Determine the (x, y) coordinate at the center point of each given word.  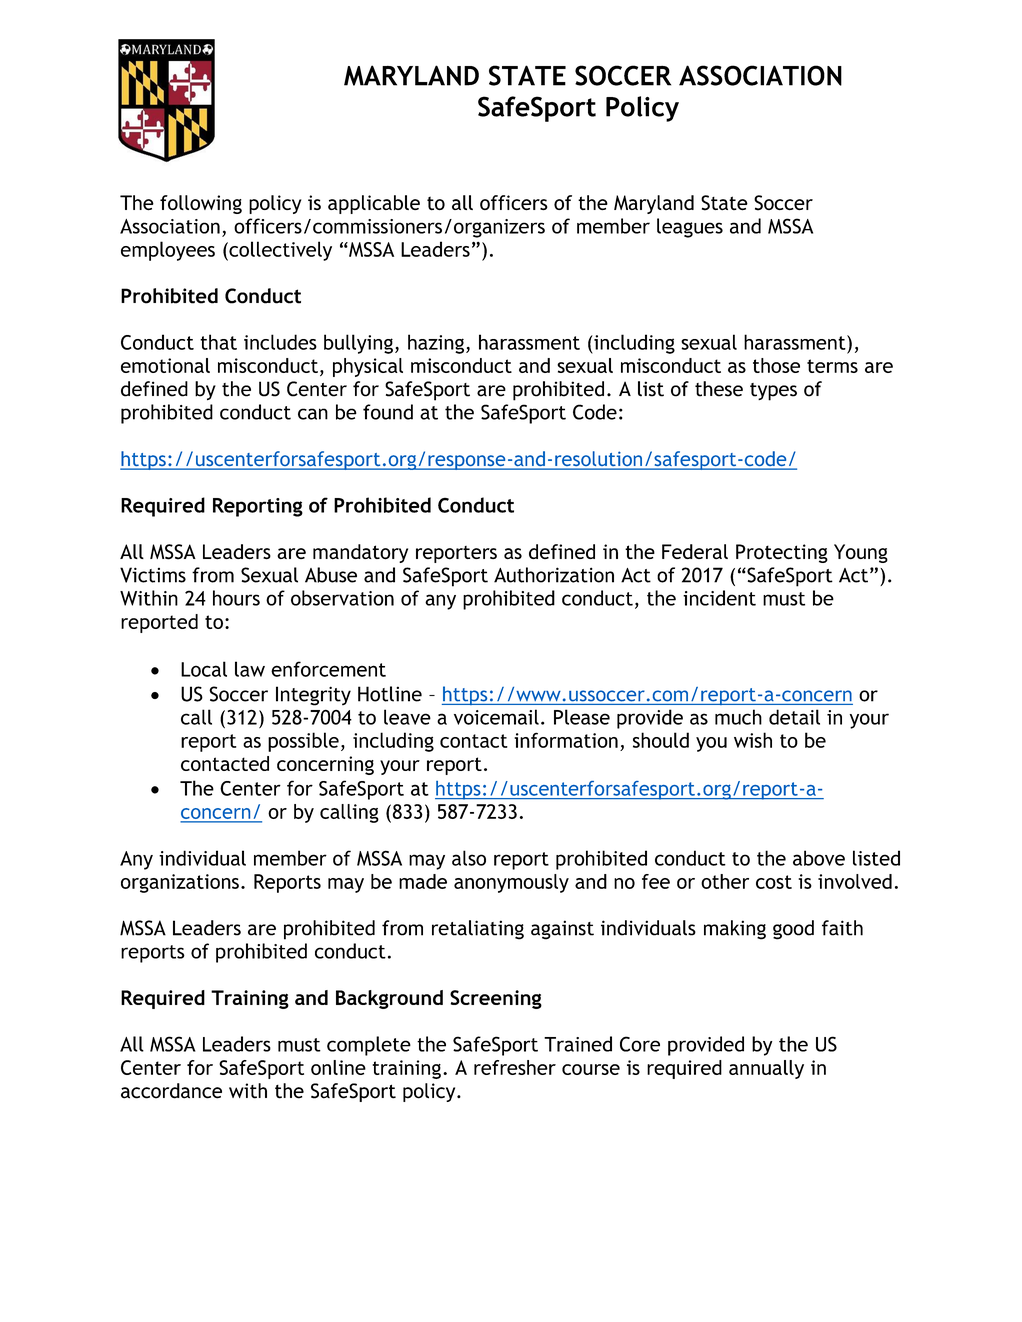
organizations (180, 883)
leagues (690, 228)
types (773, 392)
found (388, 412)
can (313, 414)
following (201, 204)
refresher (515, 1067)
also (469, 858)
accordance (171, 1091)
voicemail (496, 717)
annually (766, 1069)
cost (774, 882)
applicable (374, 204)
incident (719, 598)
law (250, 669)
